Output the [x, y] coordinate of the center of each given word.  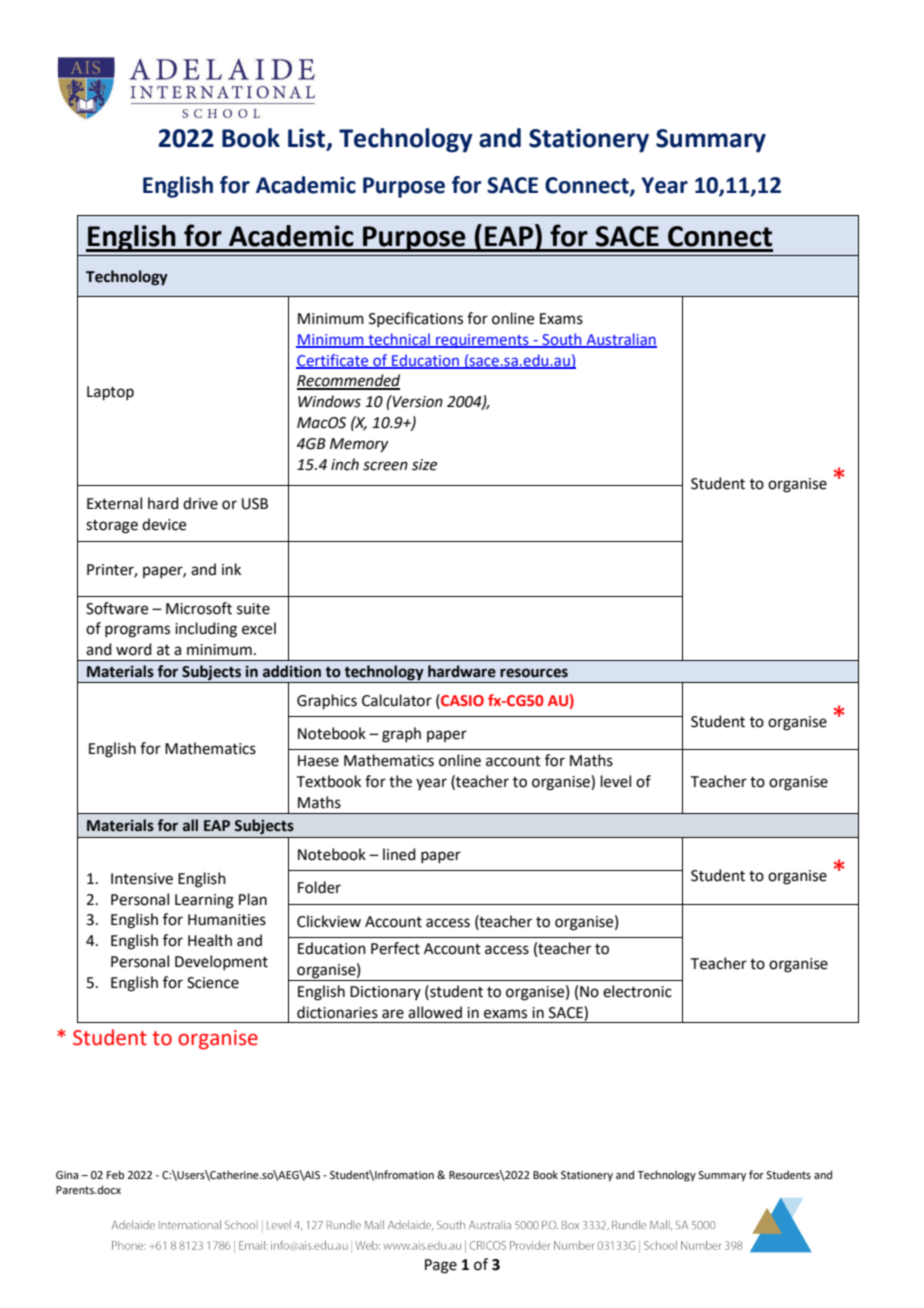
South [562, 340]
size [424, 465]
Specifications [416, 319]
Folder [319, 887]
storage [112, 527]
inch [345, 464]
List [308, 139]
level [616, 781]
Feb [115, 1174]
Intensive [142, 879]
